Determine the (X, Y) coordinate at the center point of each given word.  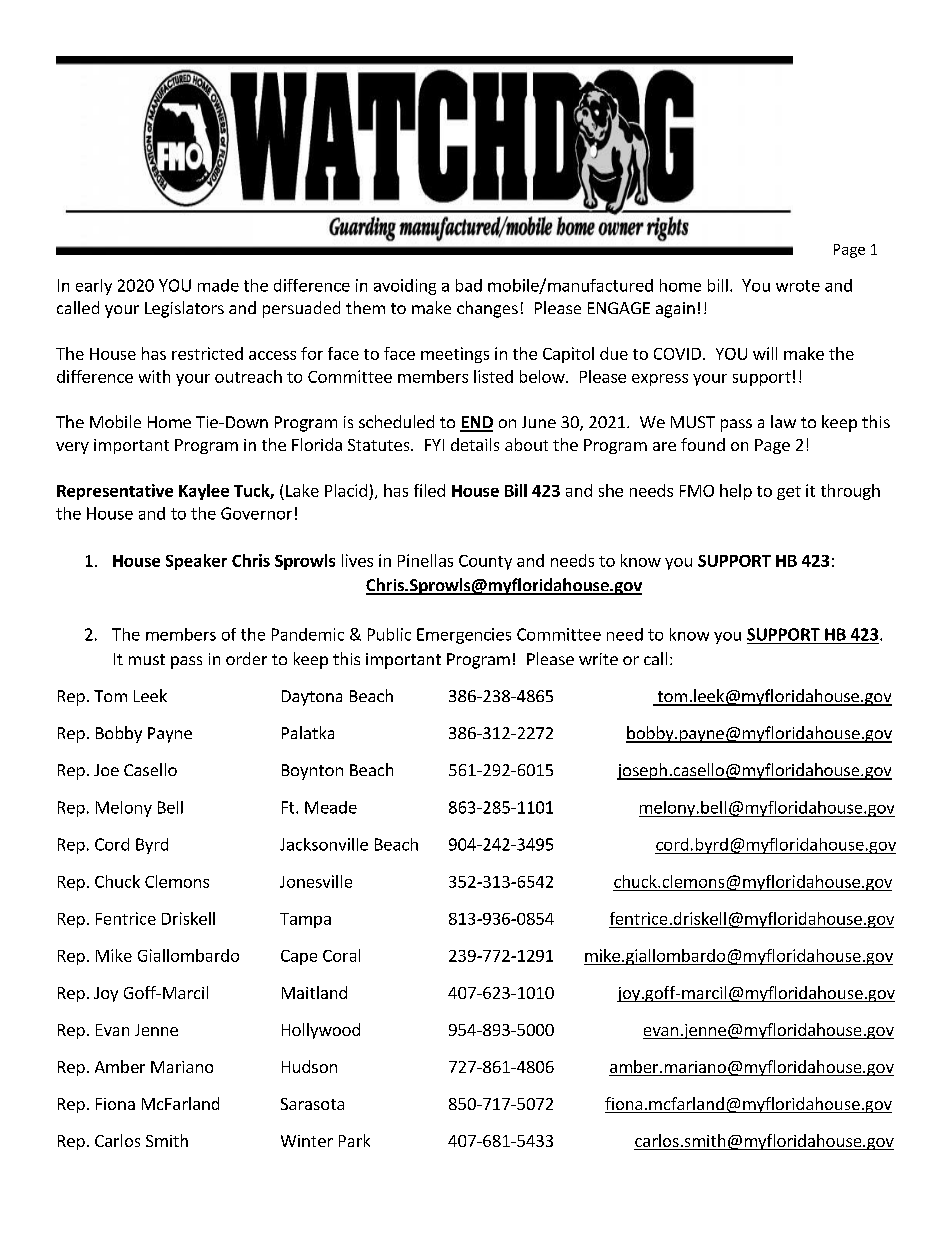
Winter (307, 1141)
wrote (798, 286)
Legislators (184, 309)
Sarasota (312, 1104)
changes (487, 309)
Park (354, 1140)
